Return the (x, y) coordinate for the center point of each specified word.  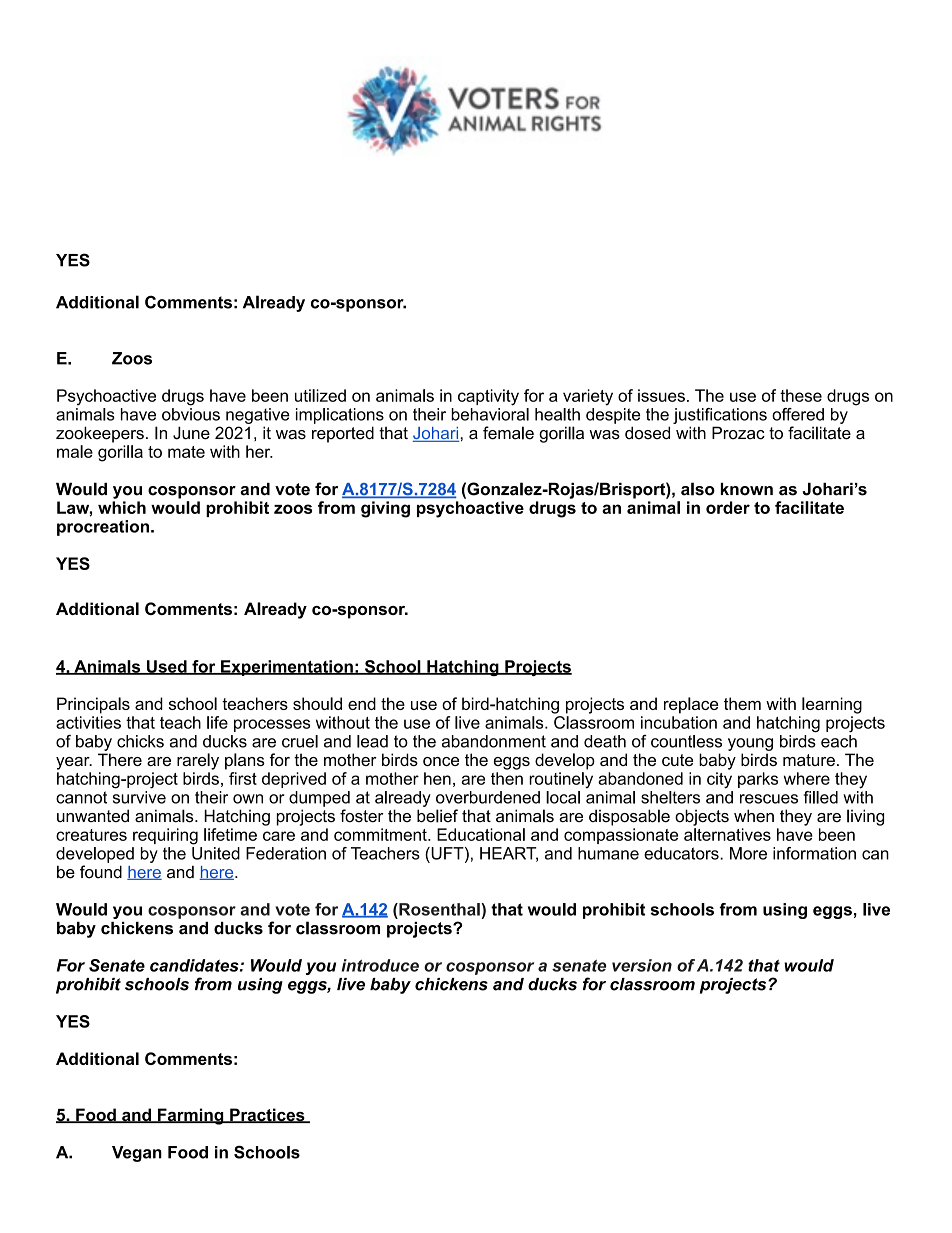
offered (798, 414)
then (507, 778)
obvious (191, 414)
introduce (380, 965)
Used (166, 667)
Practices (267, 1115)
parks (758, 780)
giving (385, 509)
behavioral (490, 414)
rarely (198, 761)
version (642, 965)
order (728, 507)
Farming (191, 1116)
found (101, 872)
